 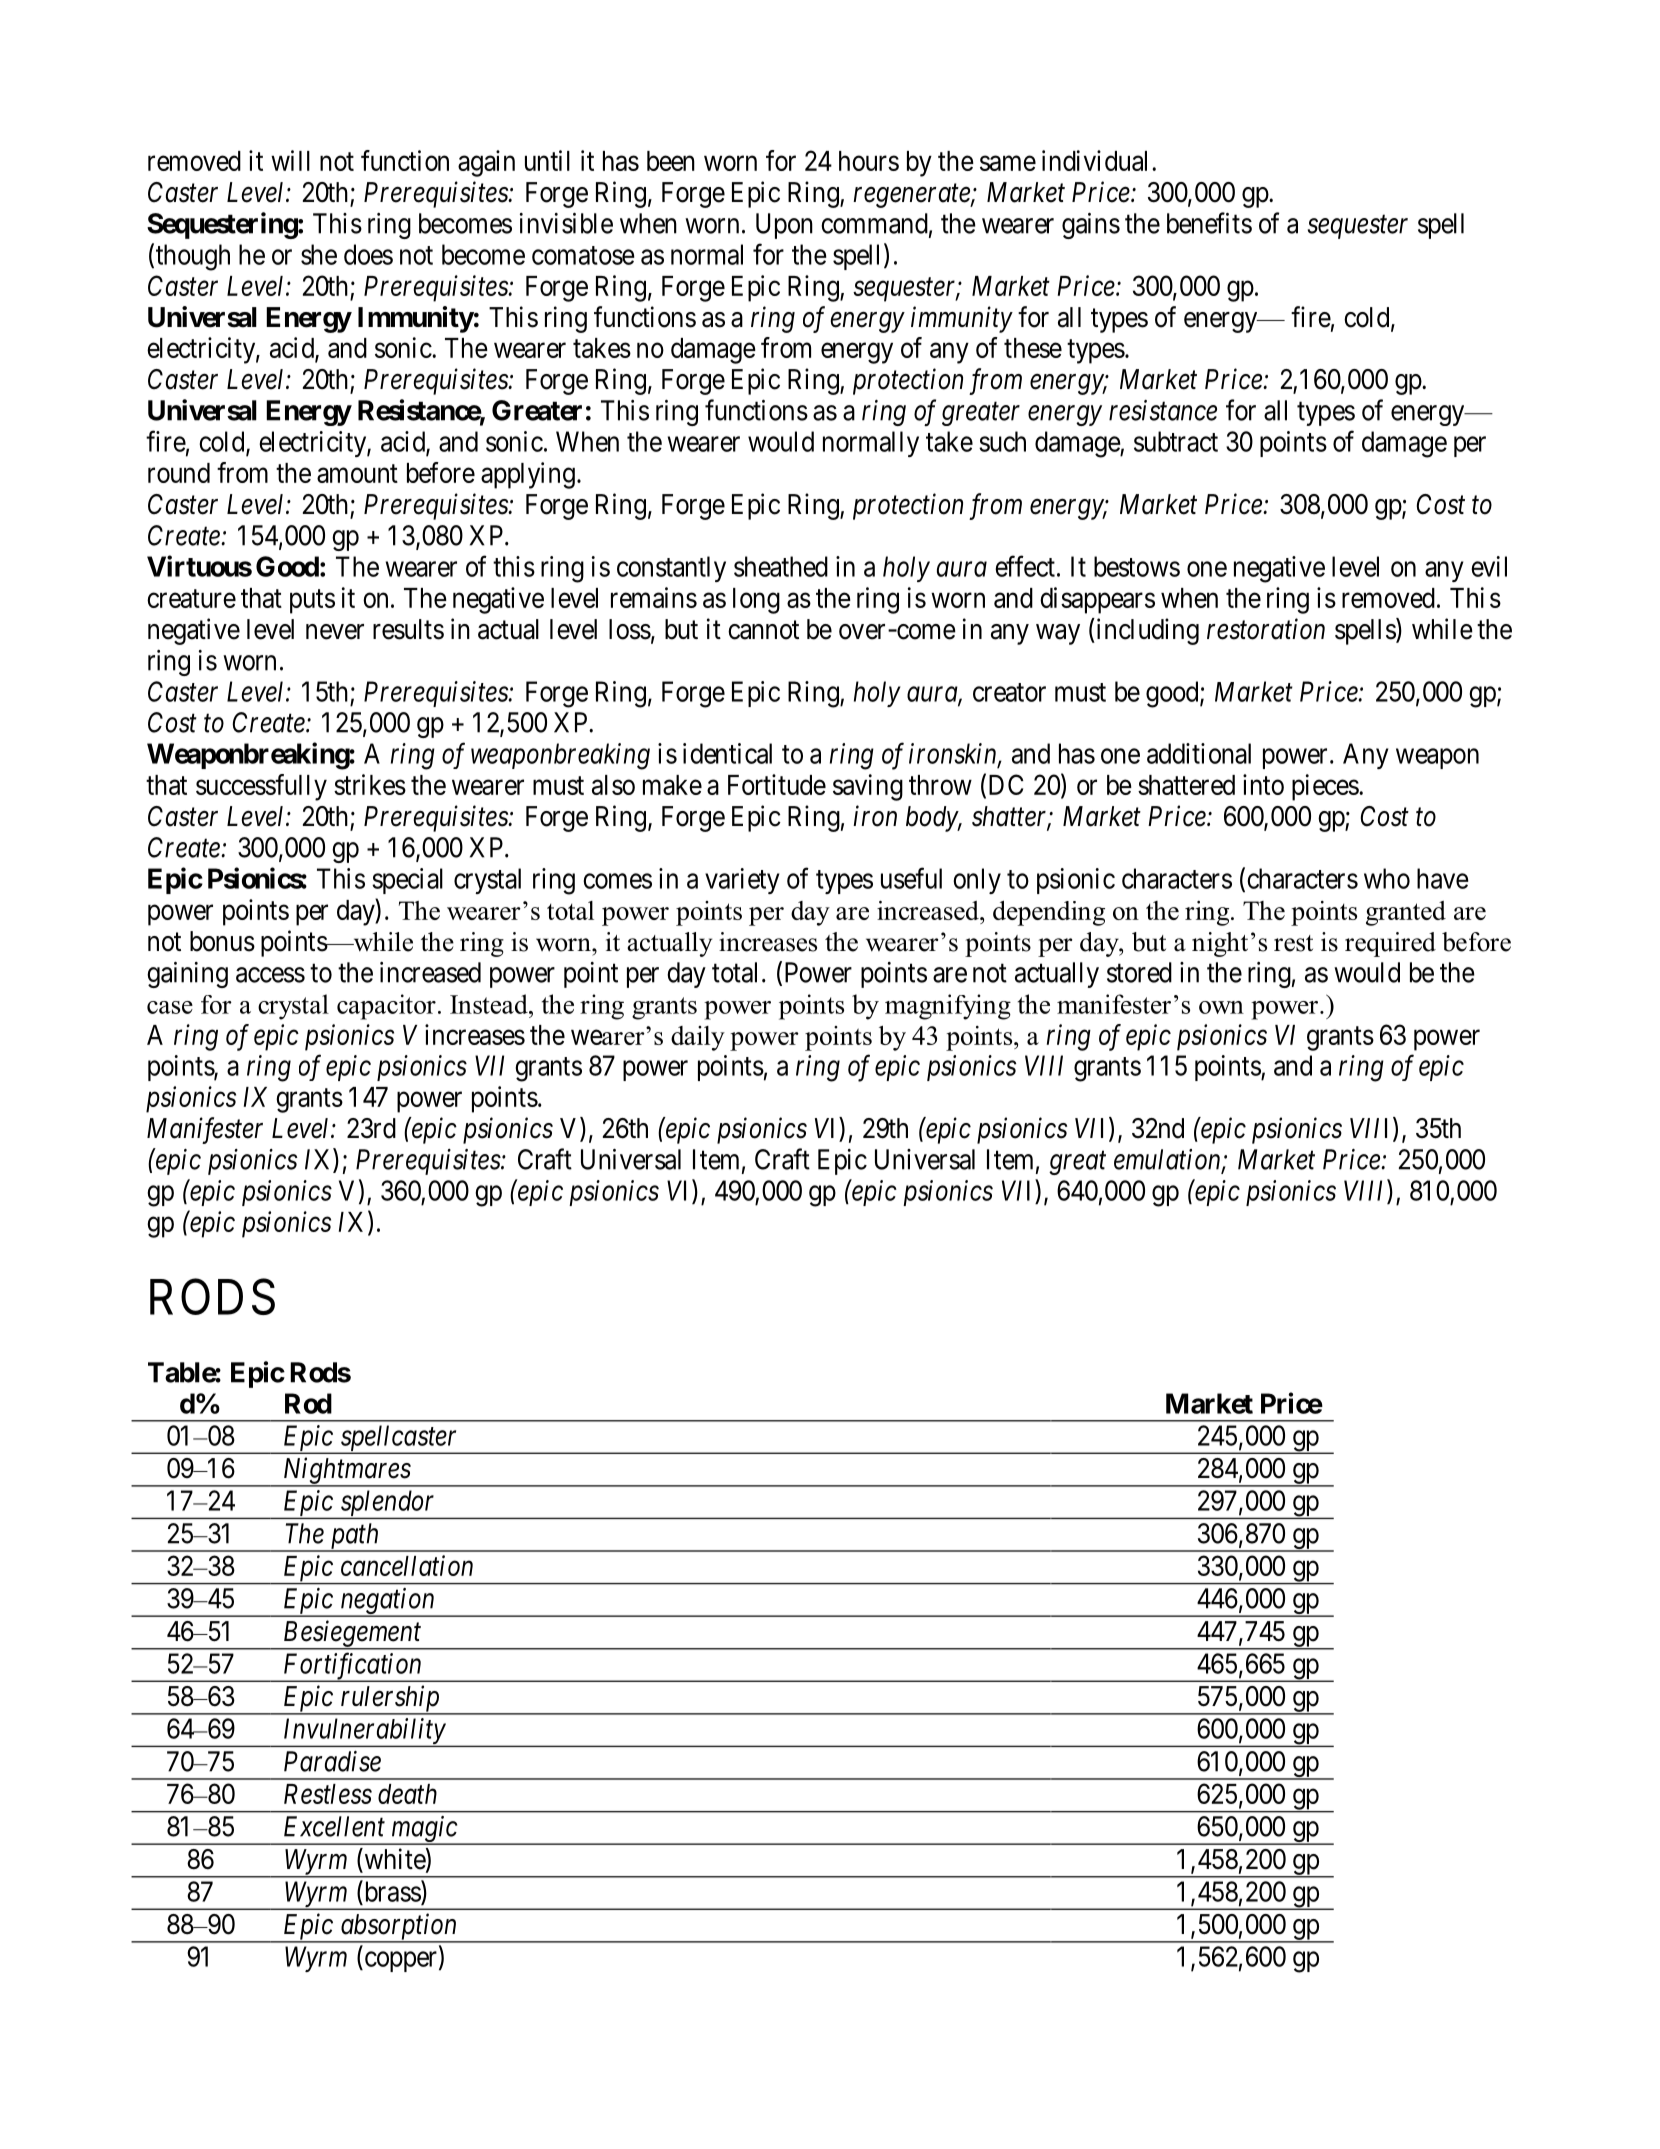 What do you see at coordinates (948, 1007) in the image?
I see `magnifying` at bounding box center [948, 1007].
